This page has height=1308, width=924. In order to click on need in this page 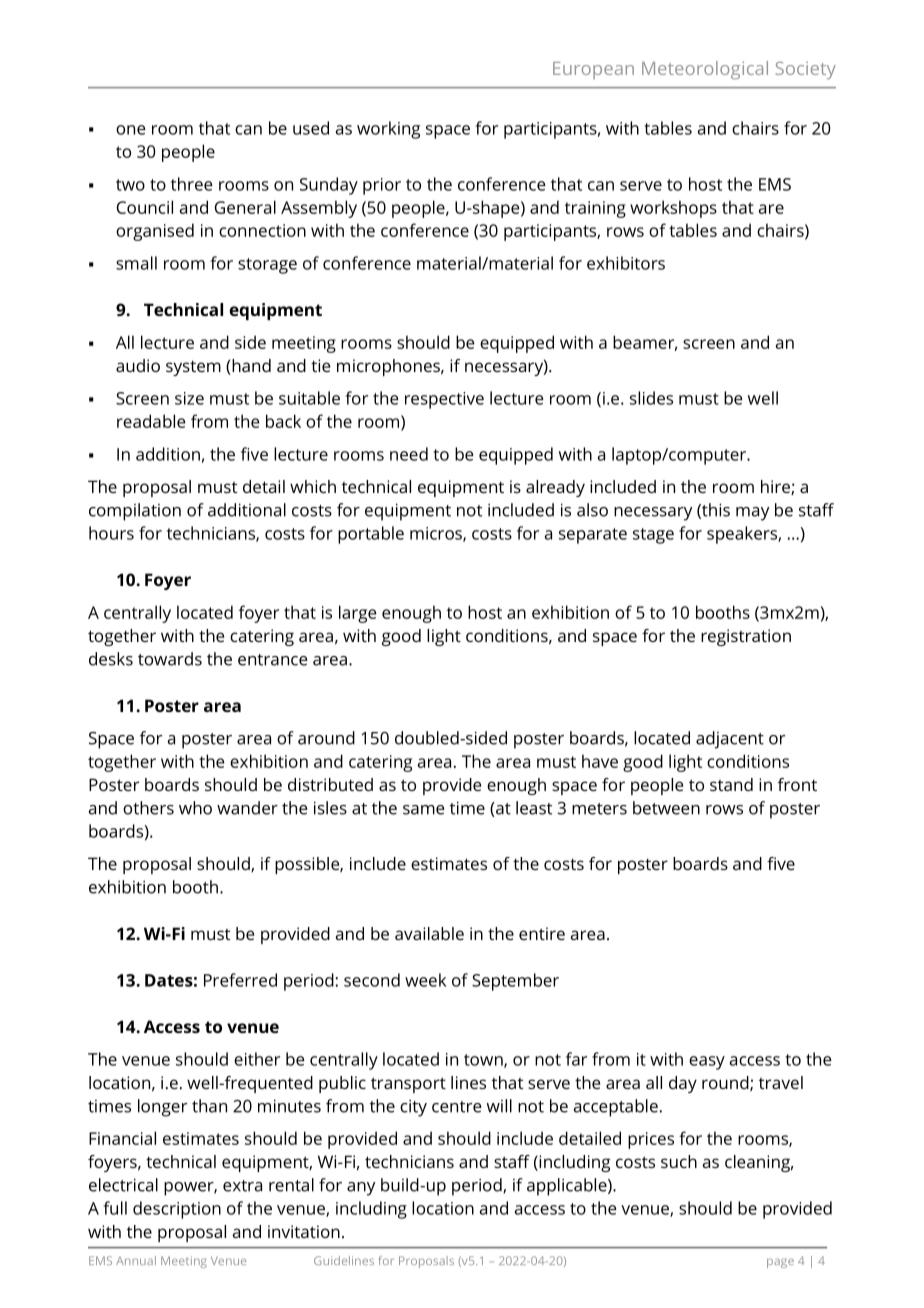, I will do `click(409, 454)`.
